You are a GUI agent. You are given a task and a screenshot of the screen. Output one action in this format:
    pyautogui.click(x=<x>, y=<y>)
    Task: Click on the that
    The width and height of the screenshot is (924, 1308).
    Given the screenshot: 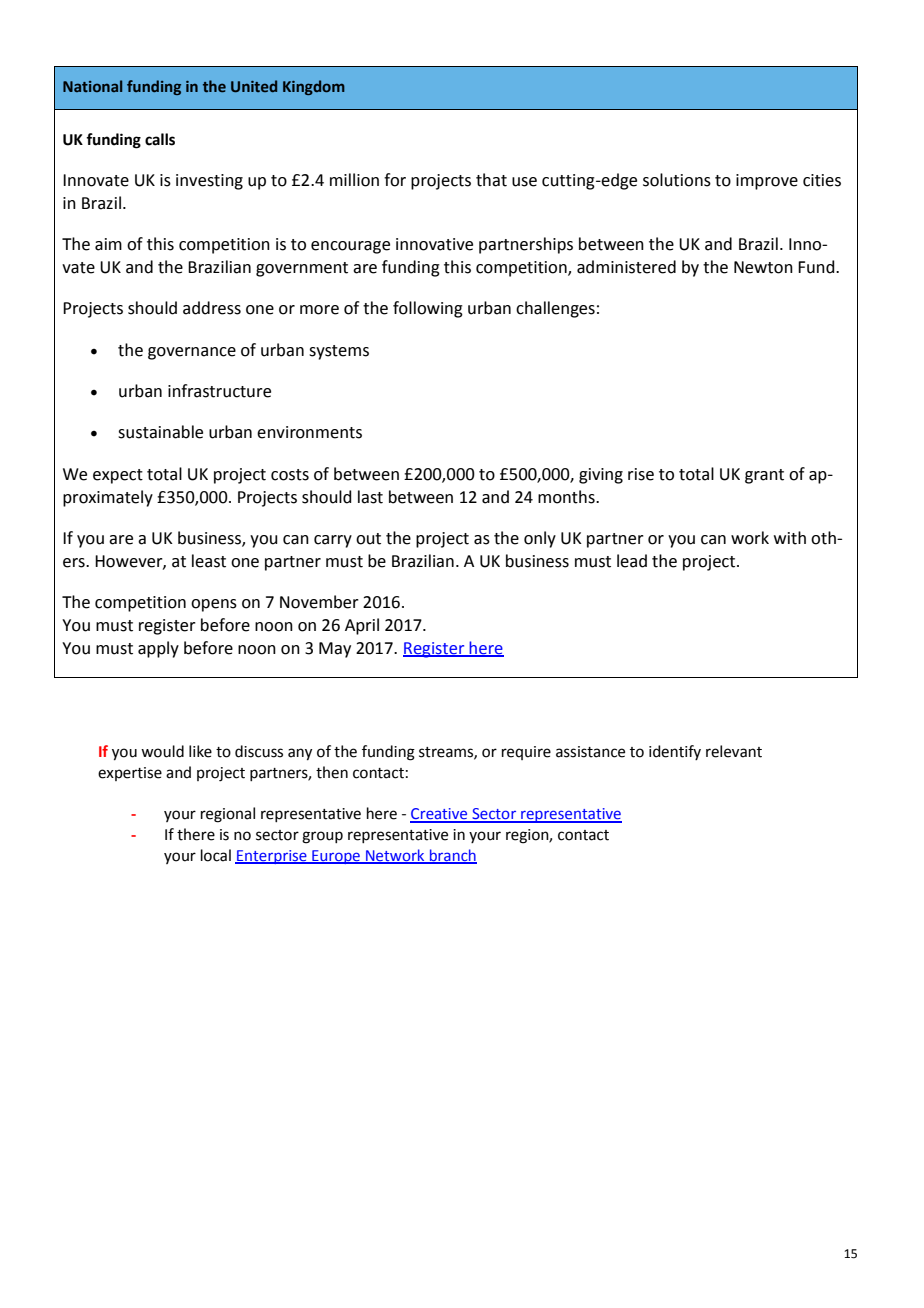 What is the action you would take?
    pyautogui.click(x=491, y=180)
